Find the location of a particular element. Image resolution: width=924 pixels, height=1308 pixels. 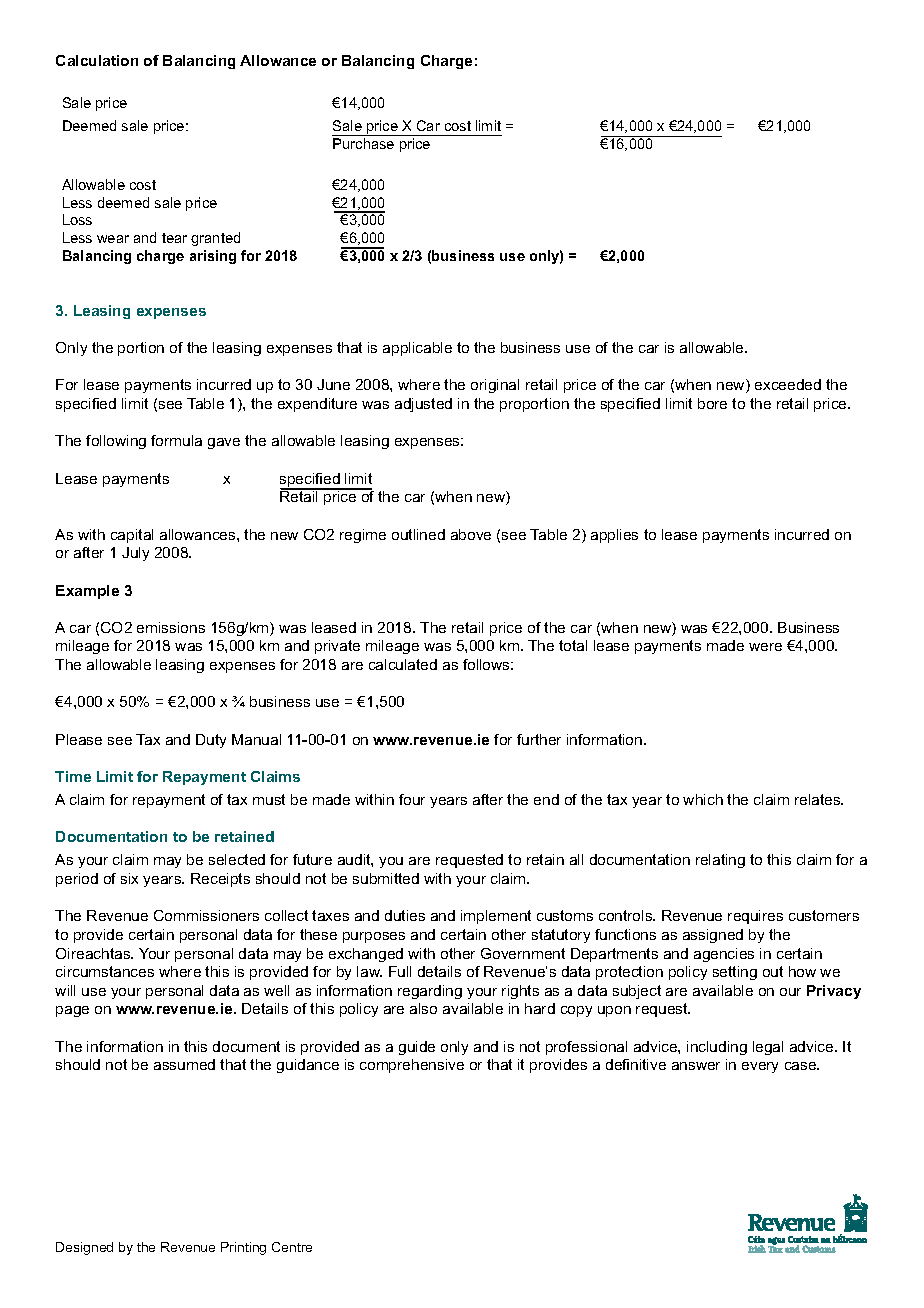

Purchase is located at coordinates (363, 143).
